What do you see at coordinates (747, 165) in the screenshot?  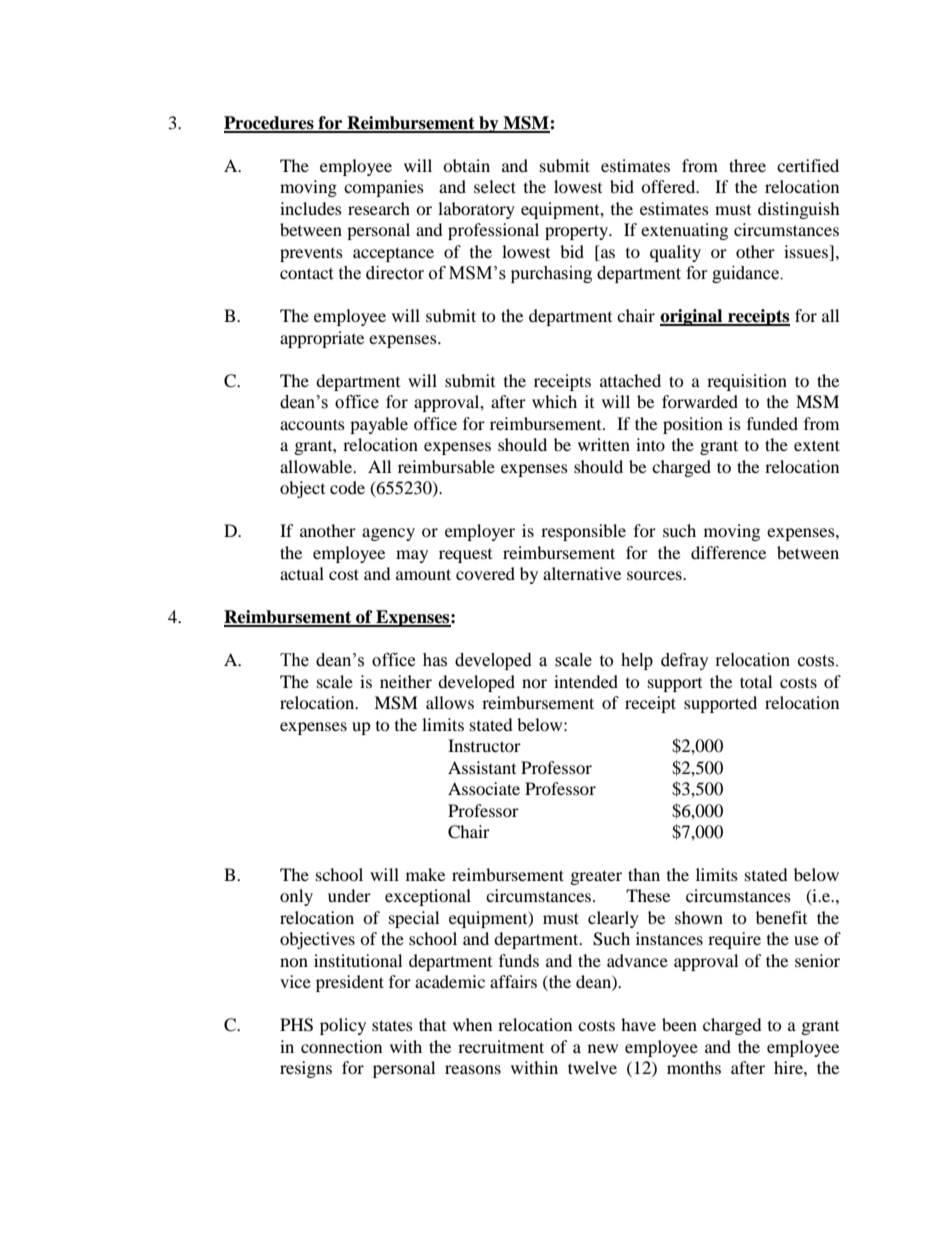 I see `three` at bounding box center [747, 165].
